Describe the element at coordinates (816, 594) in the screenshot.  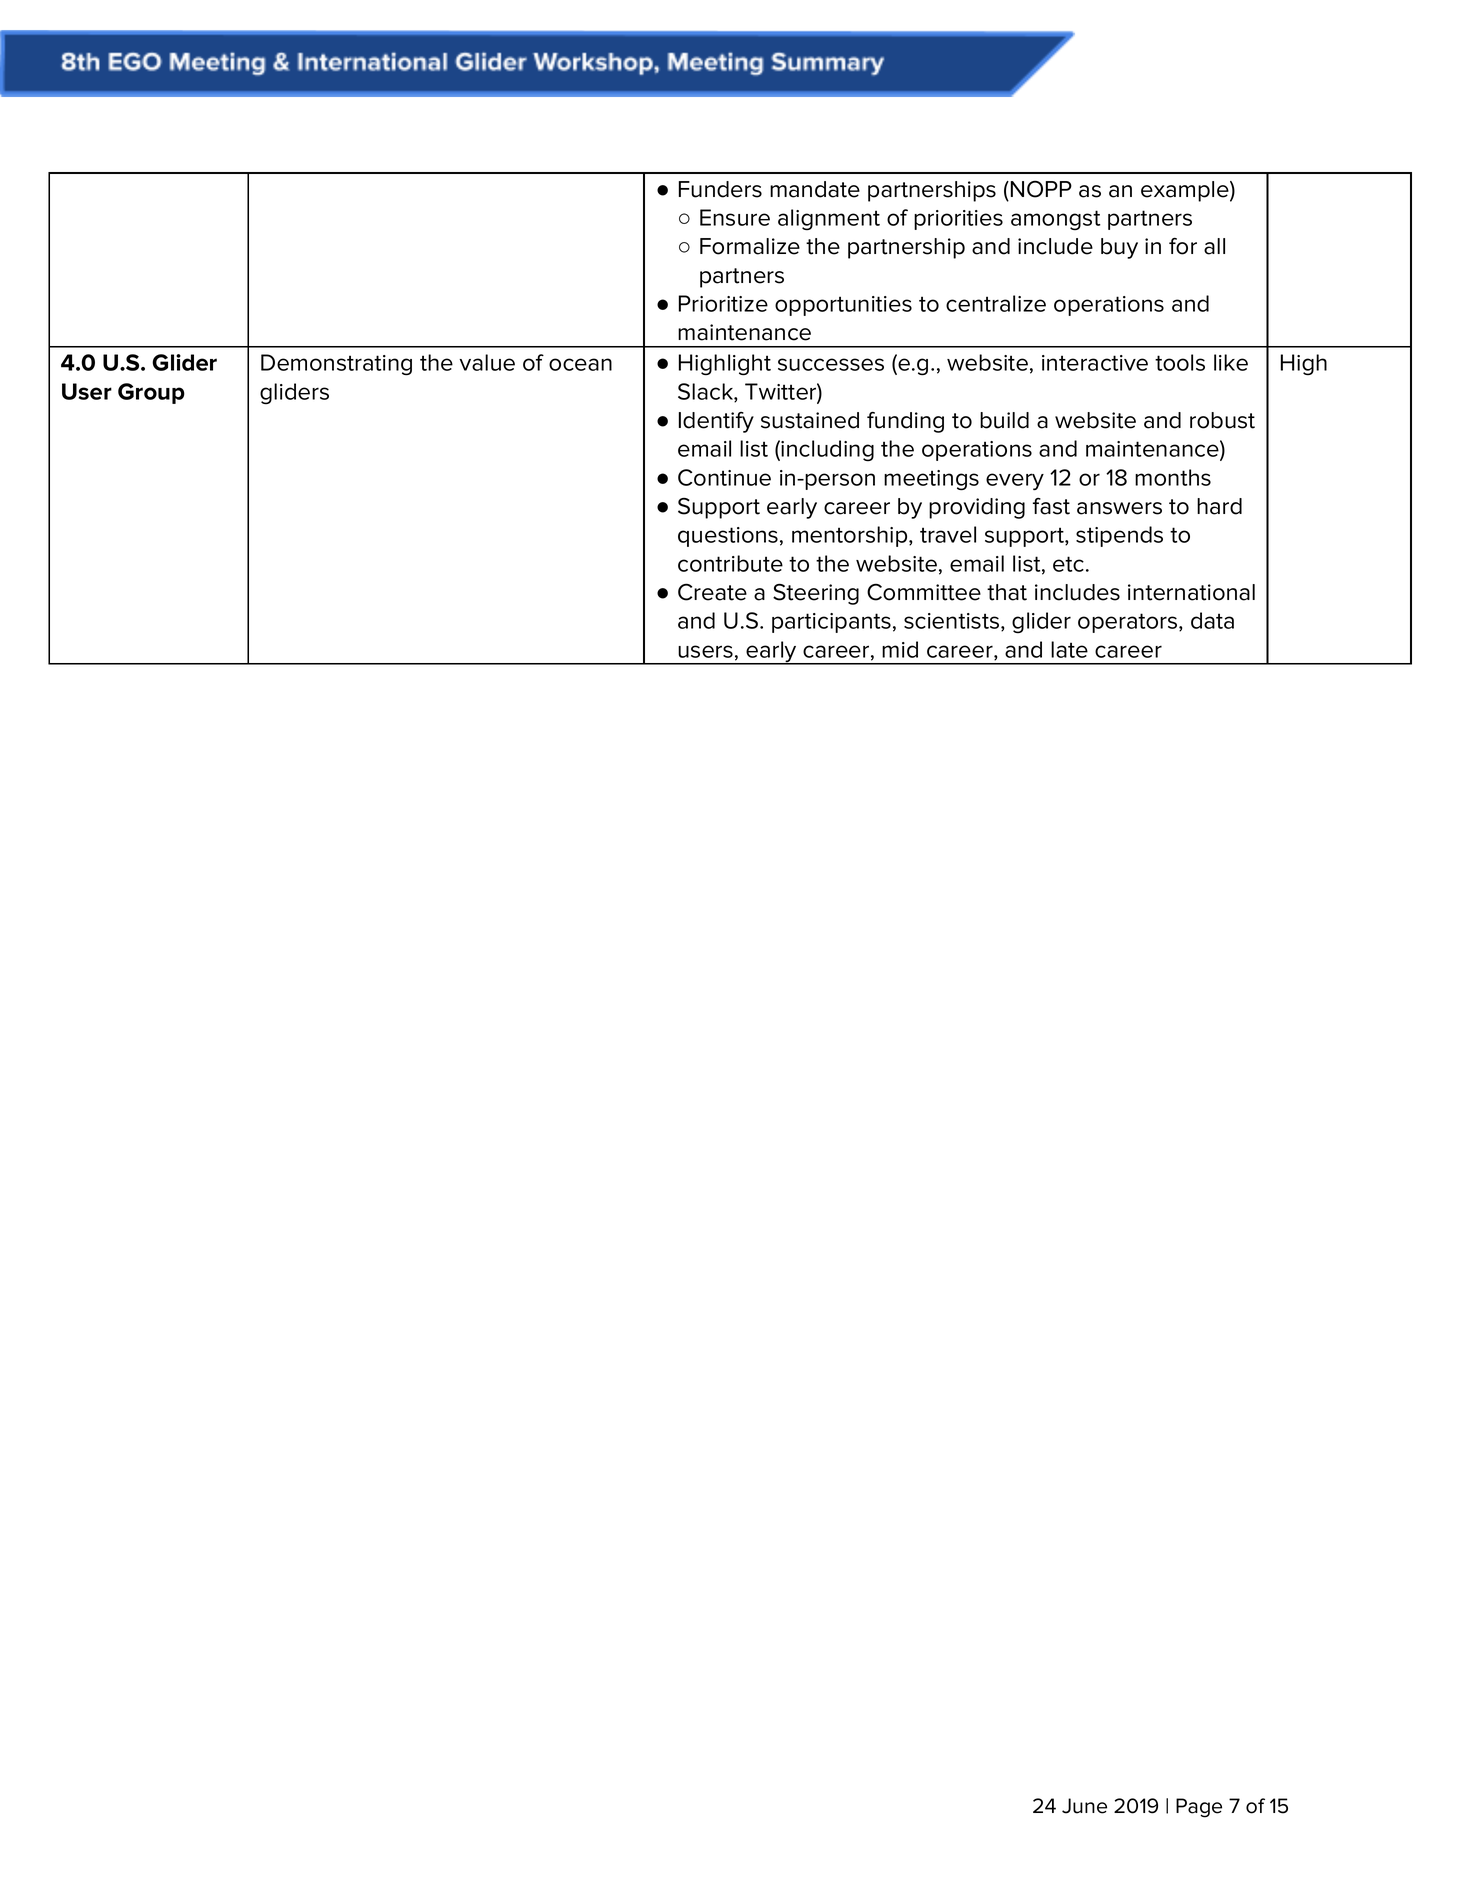
I see `Steering` at that location.
